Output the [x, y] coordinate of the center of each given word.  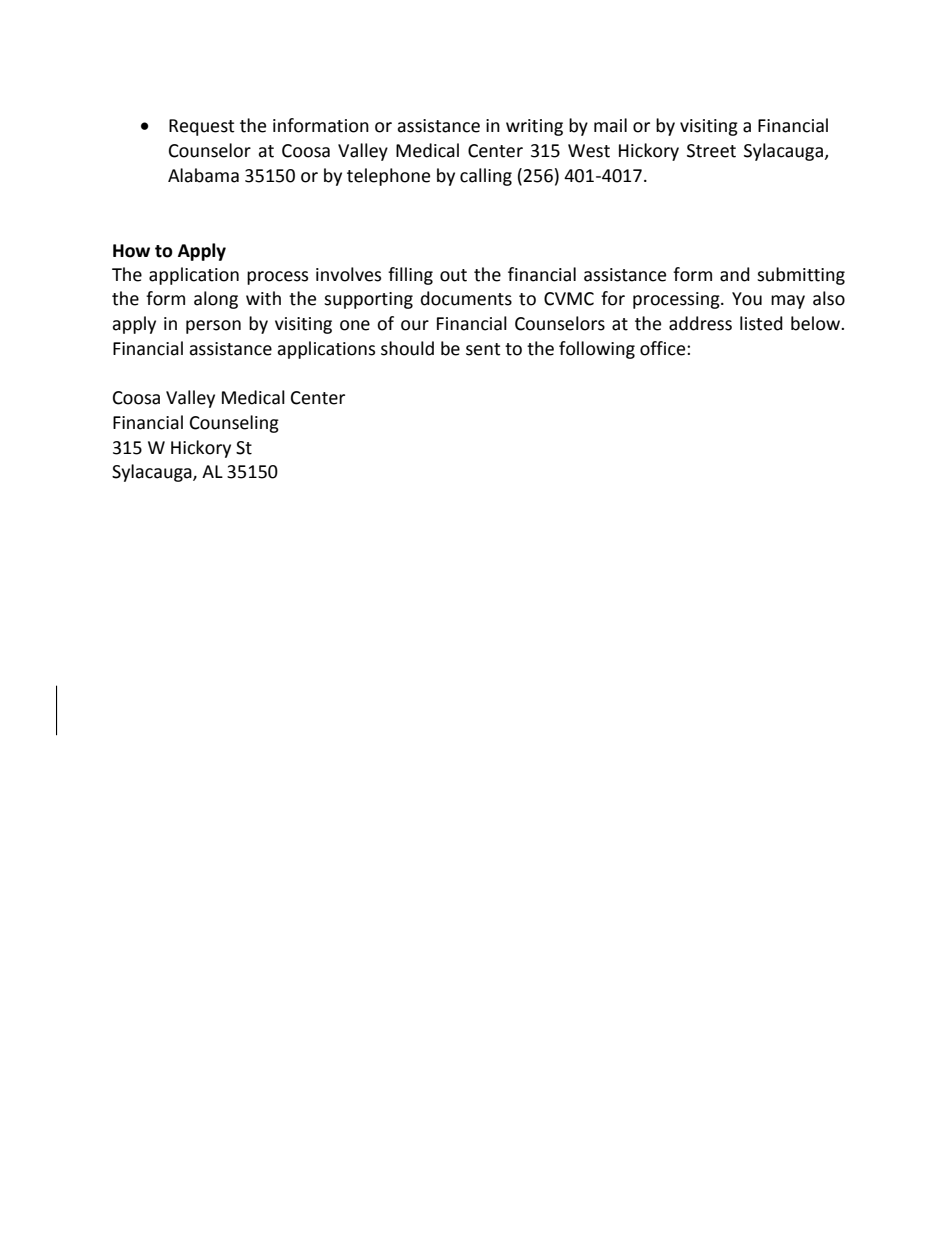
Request [202, 127]
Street [711, 151]
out [453, 275]
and [735, 274]
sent [483, 349]
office [664, 348]
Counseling [234, 424]
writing [534, 127]
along [216, 300]
